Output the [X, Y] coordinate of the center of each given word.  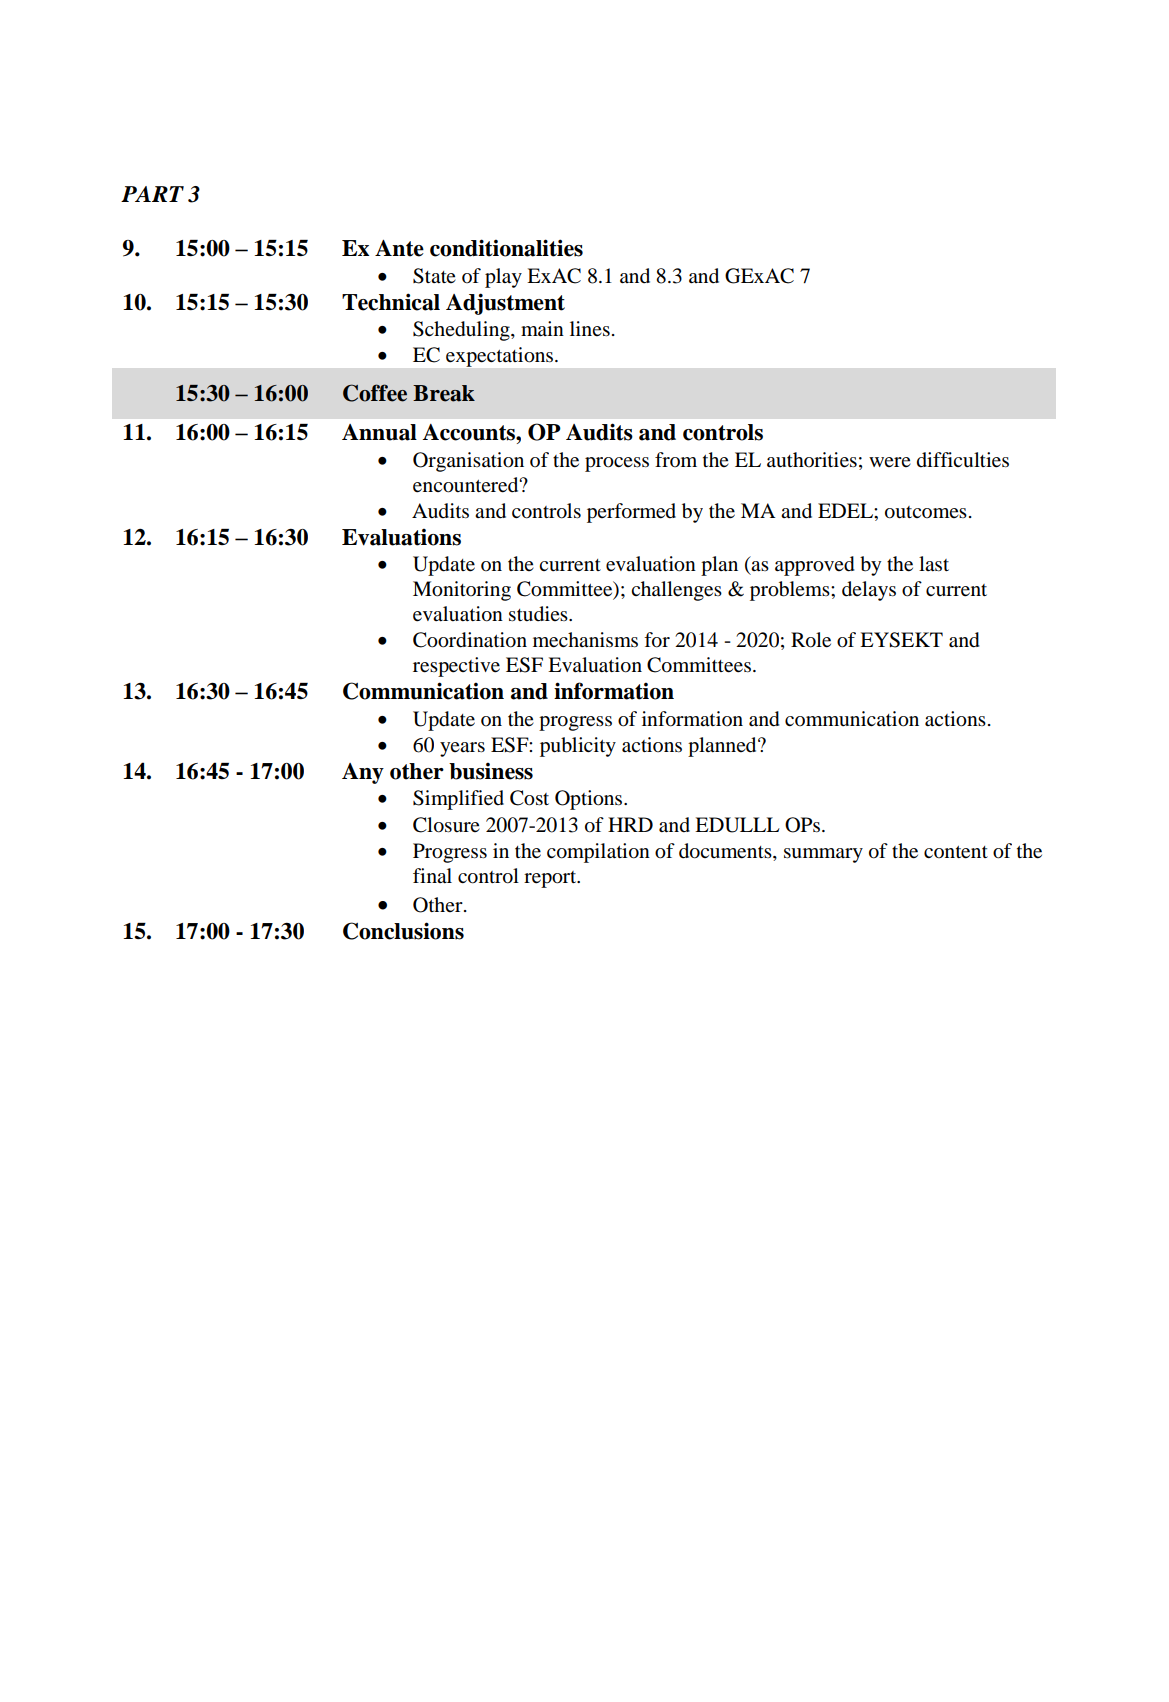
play [503, 278]
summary [823, 855]
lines [590, 329]
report [551, 879]
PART [152, 194]
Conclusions [403, 931]
